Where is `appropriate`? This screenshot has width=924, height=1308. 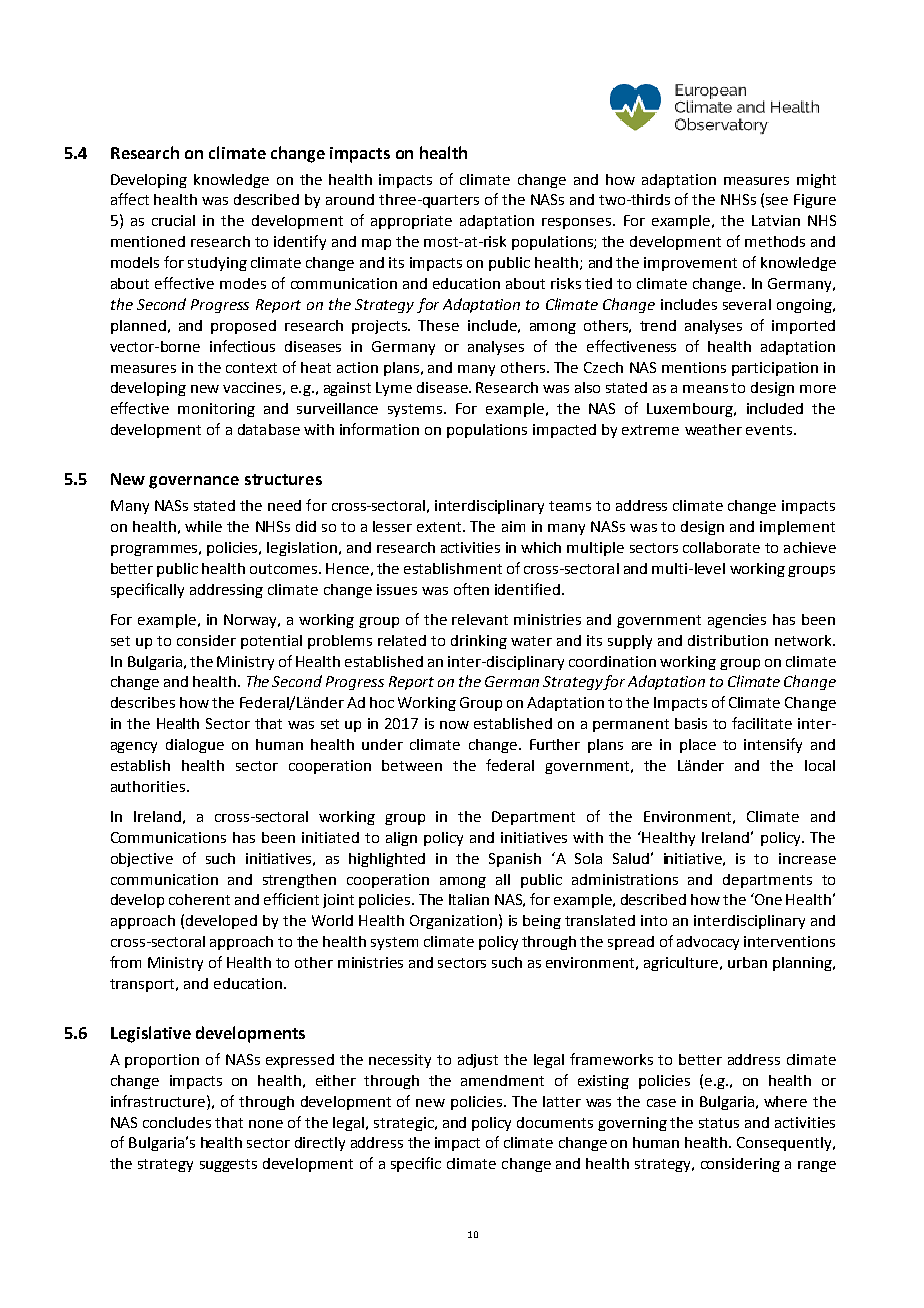 appropriate is located at coordinates (411, 222).
